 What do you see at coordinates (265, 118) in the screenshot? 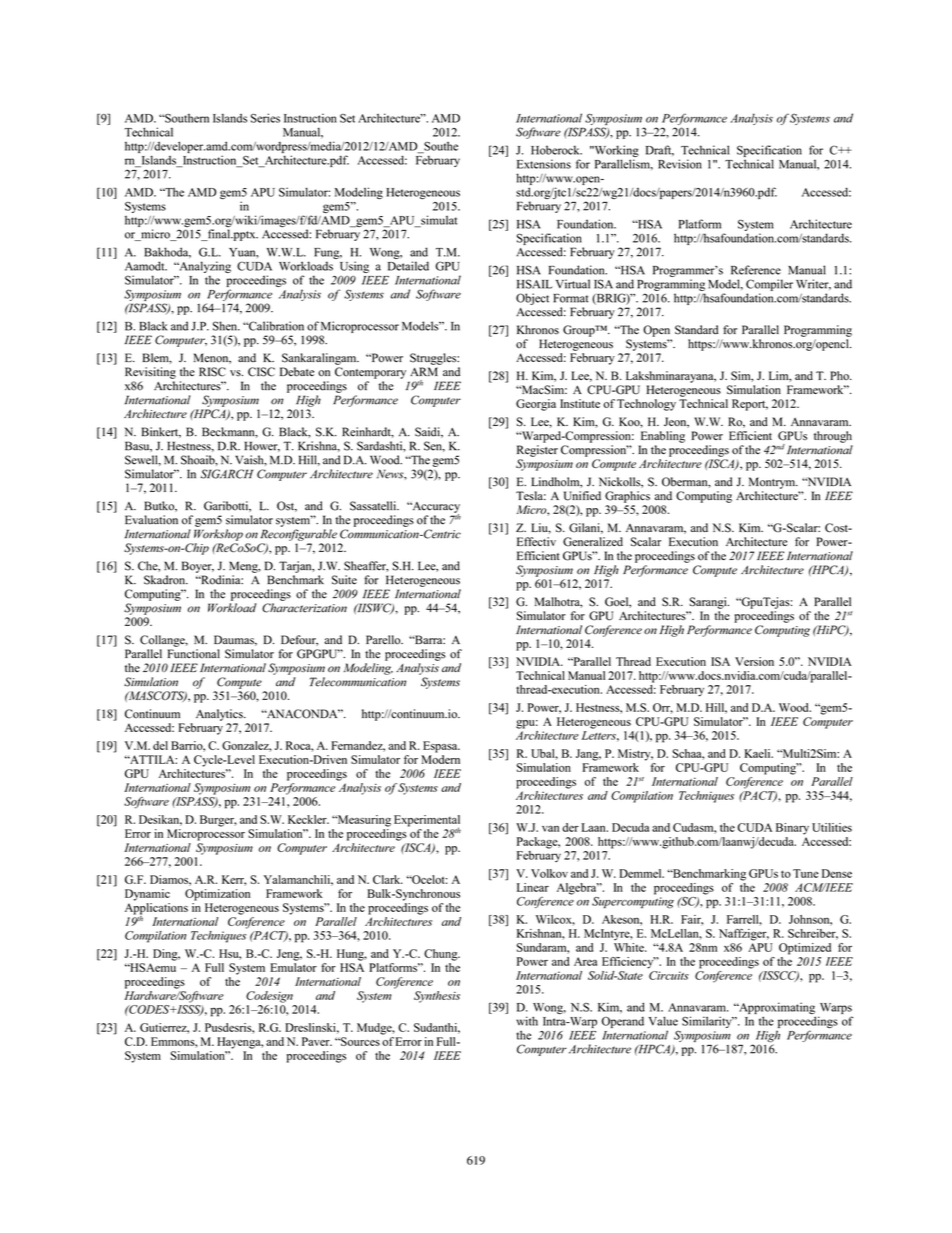
I see `Series` at bounding box center [265, 118].
